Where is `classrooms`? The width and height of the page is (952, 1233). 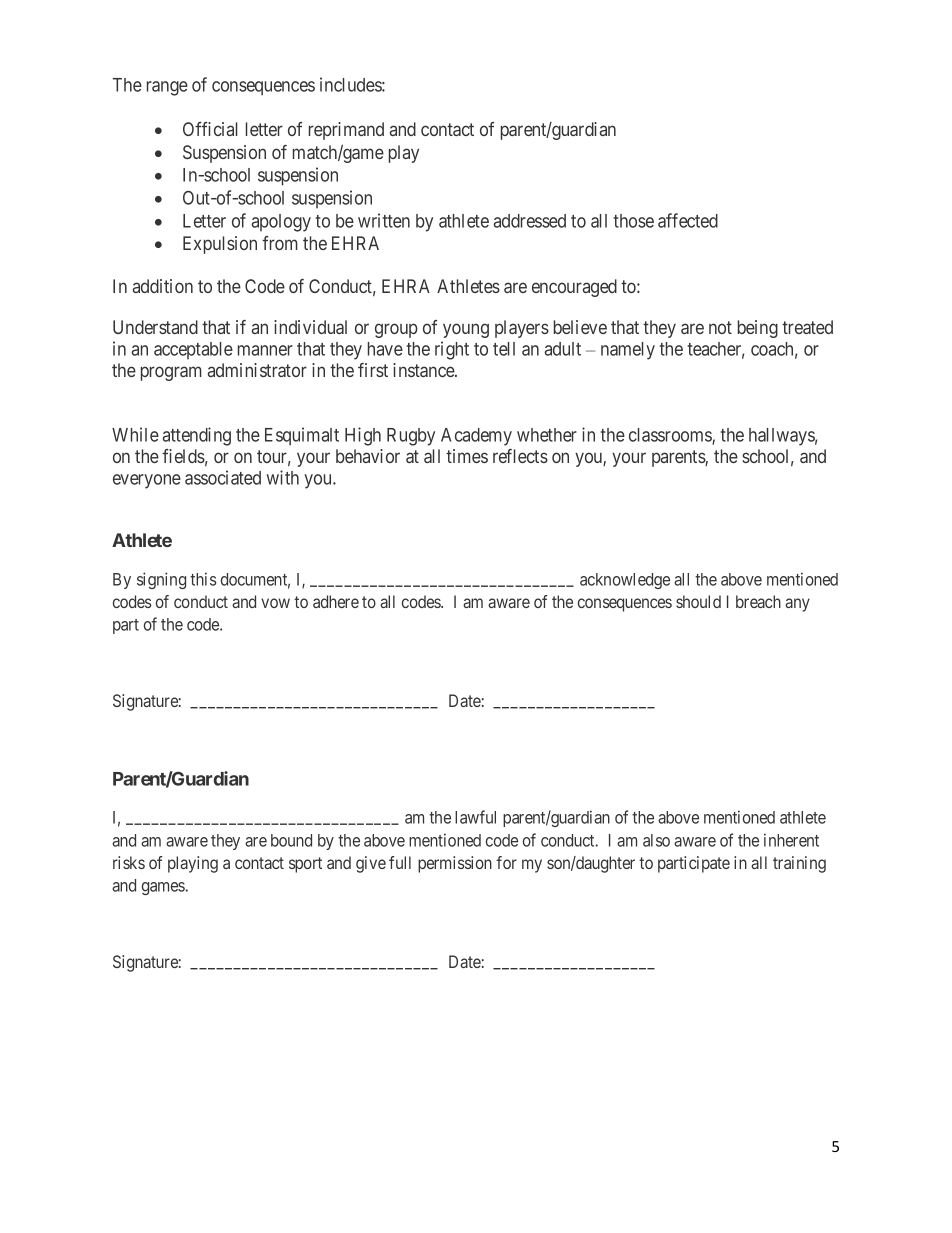
classrooms is located at coordinates (671, 436).
